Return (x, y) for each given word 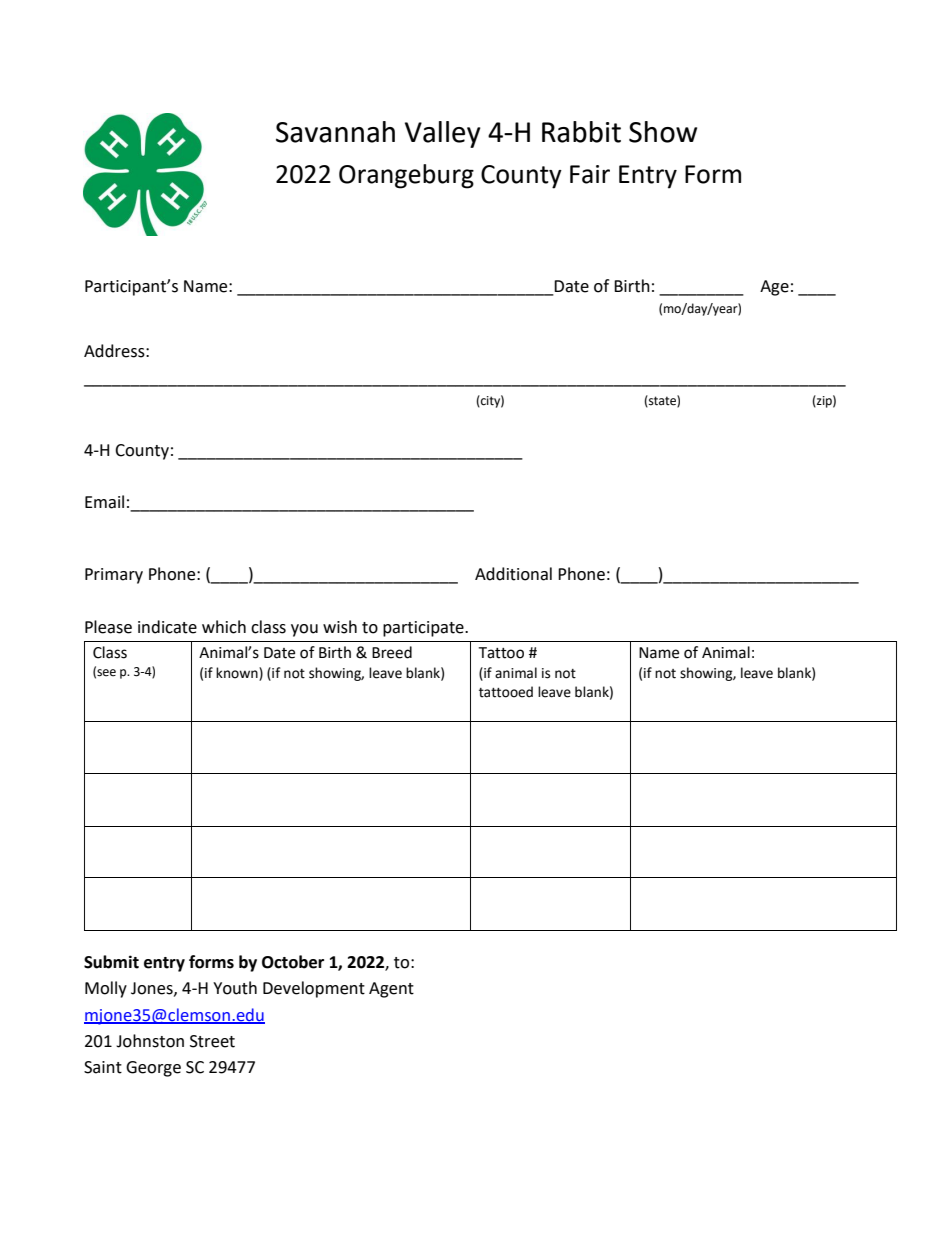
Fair (590, 174)
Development (314, 989)
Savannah (335, 132)
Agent (391, 990)
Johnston (150, 1041)
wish (340, 627)
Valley (443, 134)
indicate (167, 627)
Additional (513, 574)
